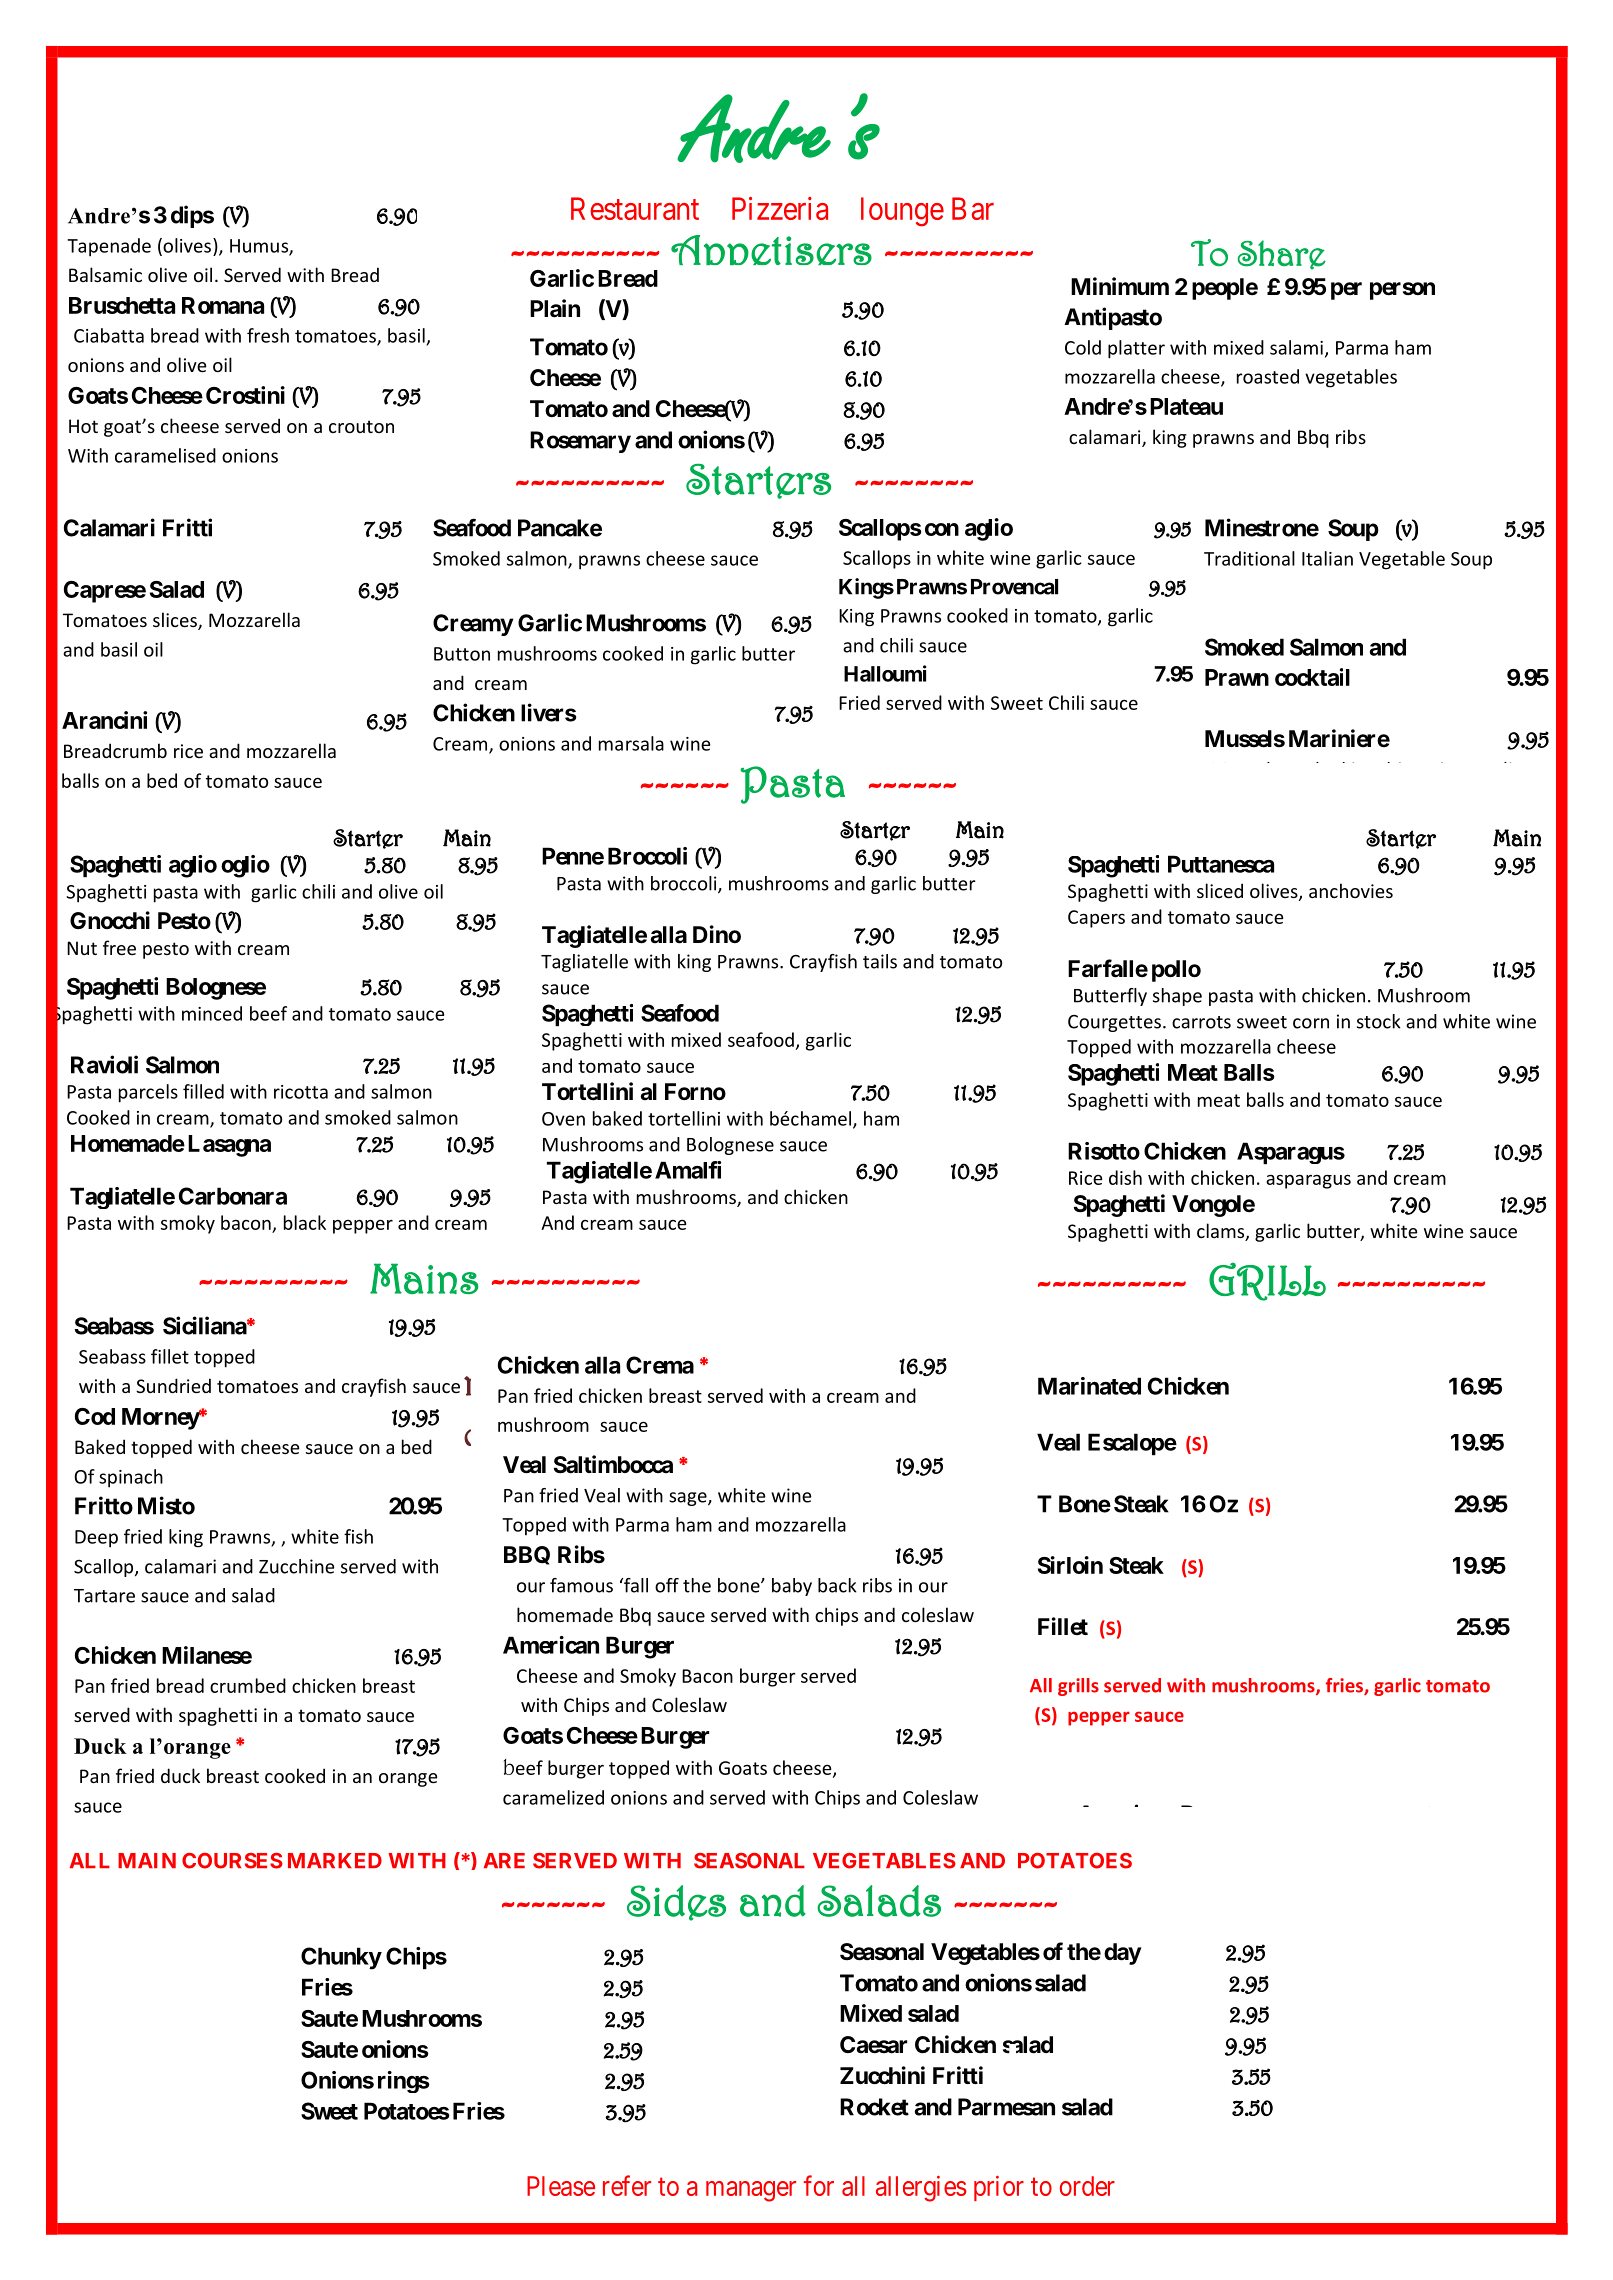 This page has height=2280, width=1613. What do you see at coordinates (1070, 1565) in the page?
I see `Sirloin` at bounding box center [1070, 1565].
